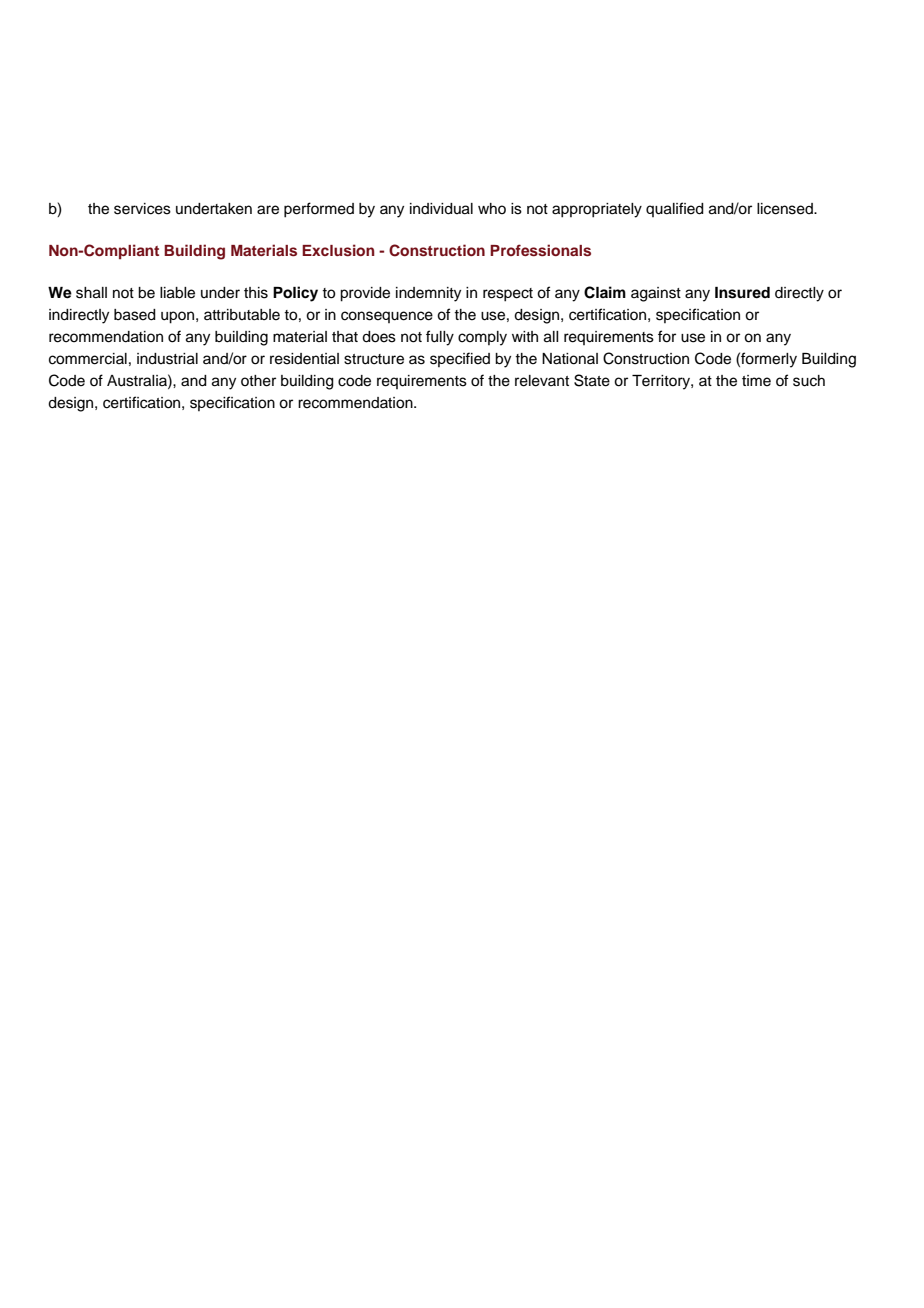 This screenshot has width=924, height=1308. What do you see at coordinates (542, 381) in the screenshot?
I see `relevant` at bounding box center [542, 381].
